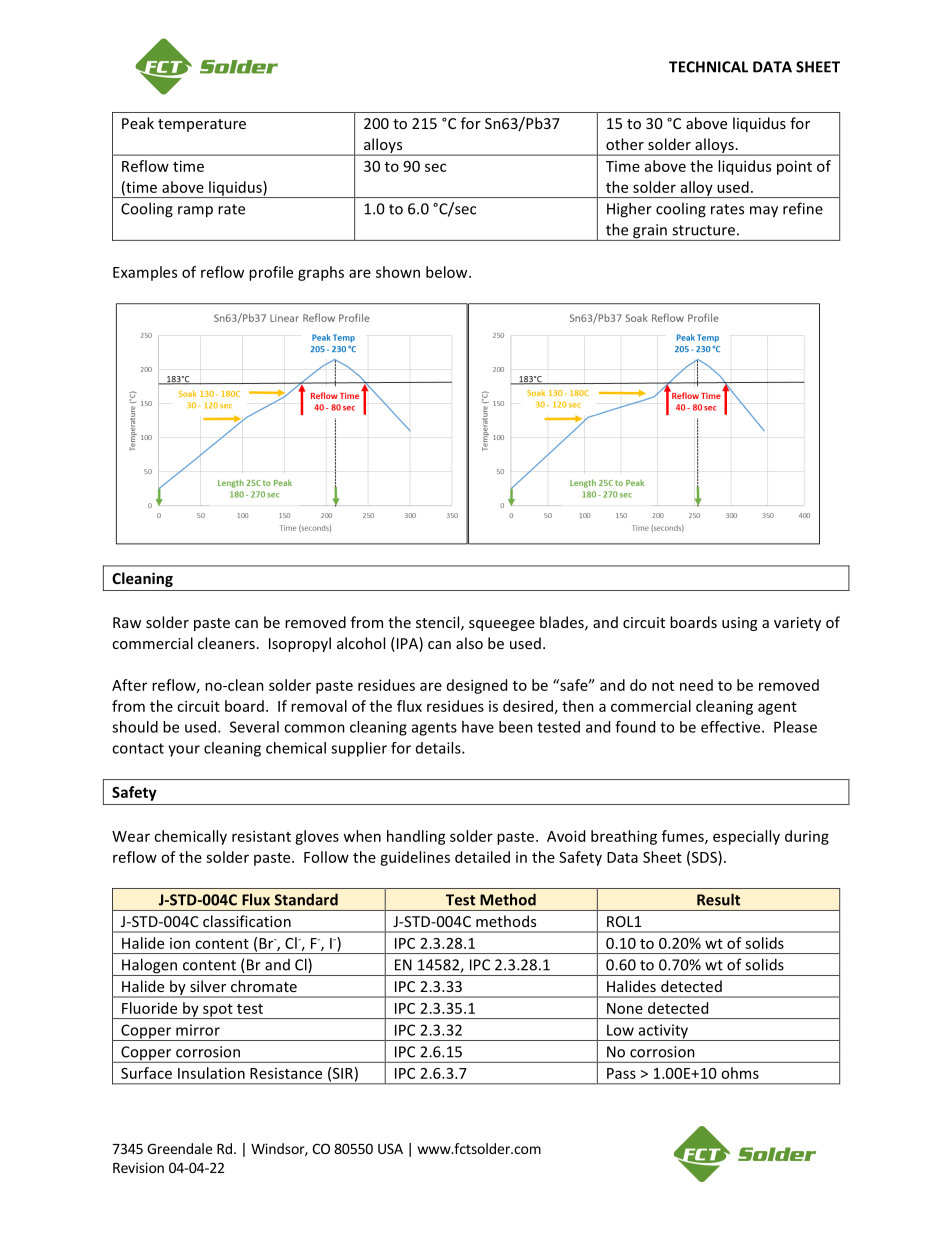 The width and height of the image is (952, 1233). What do you see at coordinates (390, 1148) in the image?
I see `USA` at bounding box center [390, 1148].
